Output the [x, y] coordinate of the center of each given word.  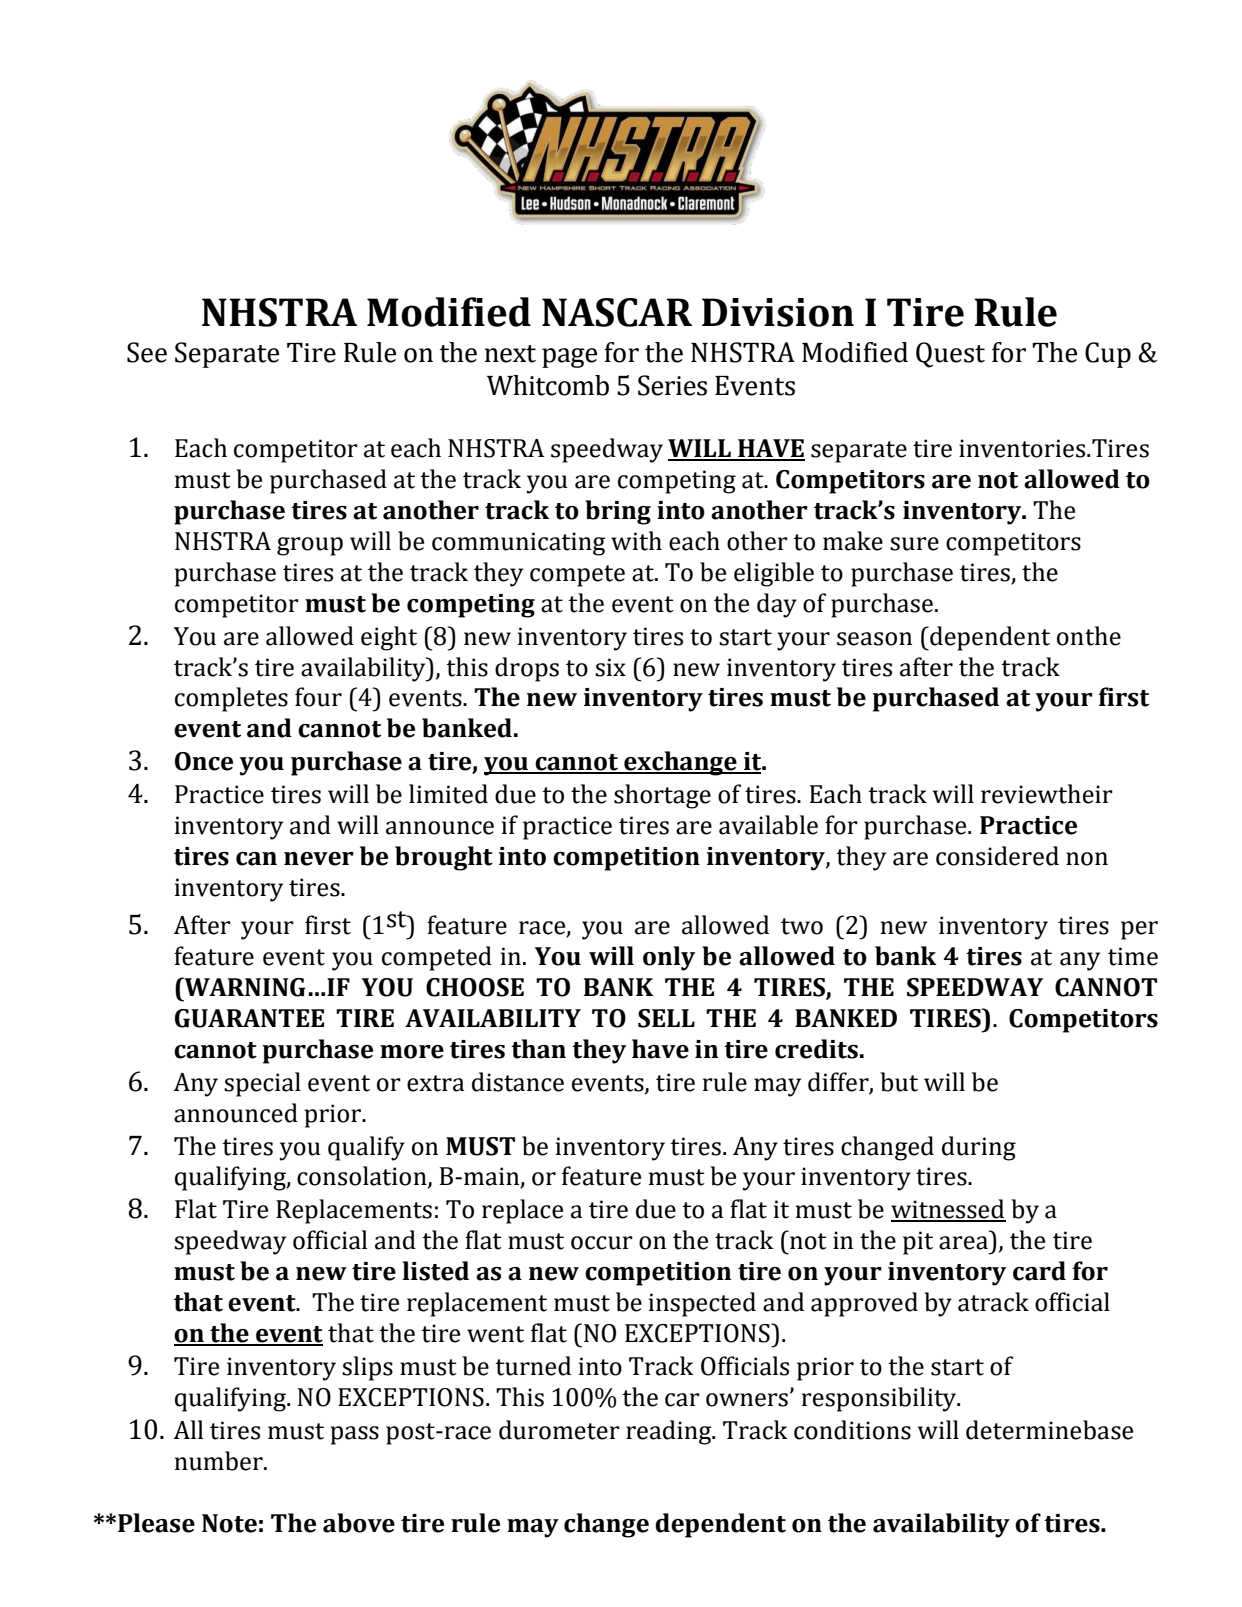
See [147, 352]
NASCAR [617, 312]
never [319, 859]
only [669, 958]
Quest [950, 355]
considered [997, 856]
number [220, 1461]
